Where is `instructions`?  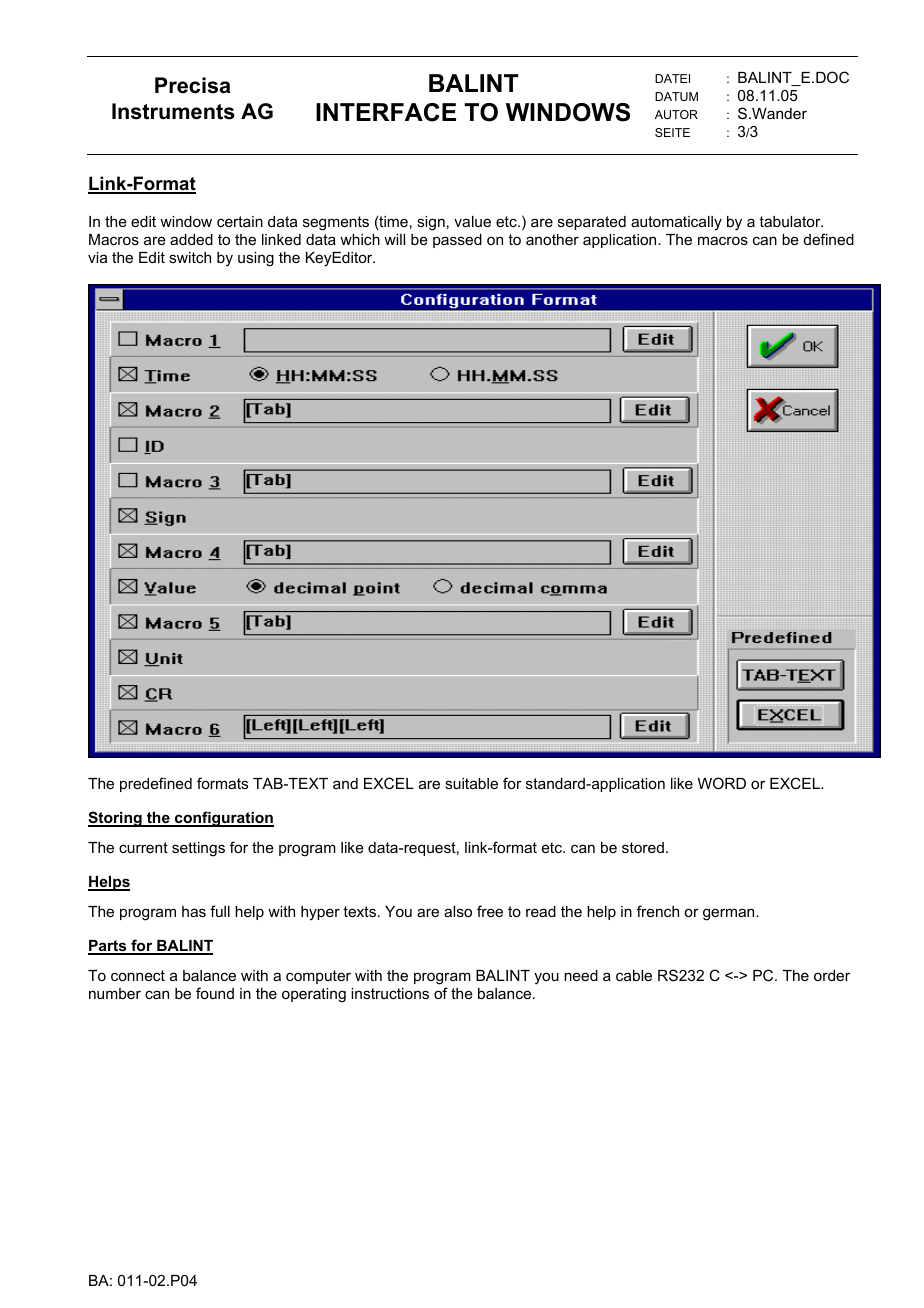
instructions is located at coordinates (390, 993).
